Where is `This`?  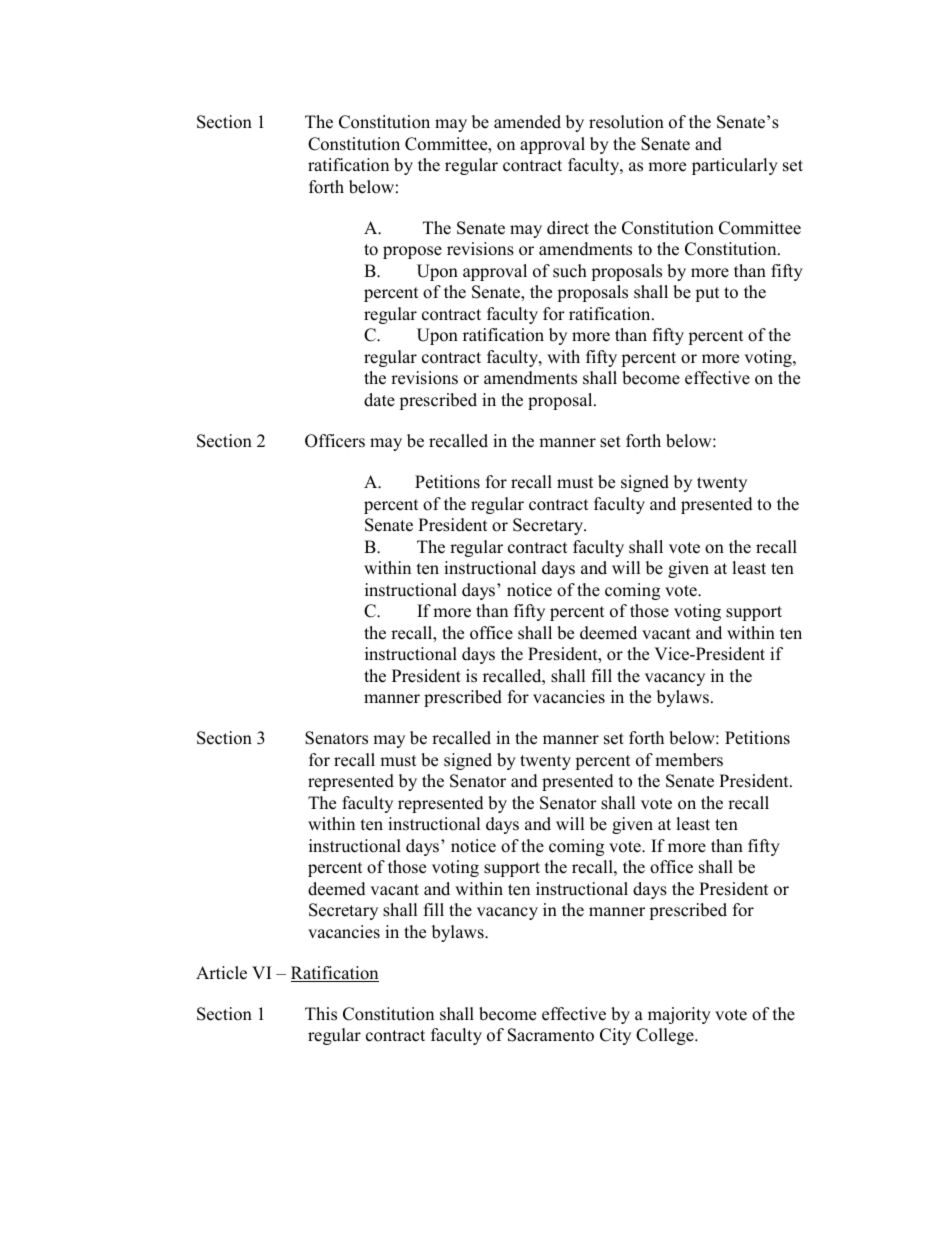 This is located at coordinates (321, 1014).
